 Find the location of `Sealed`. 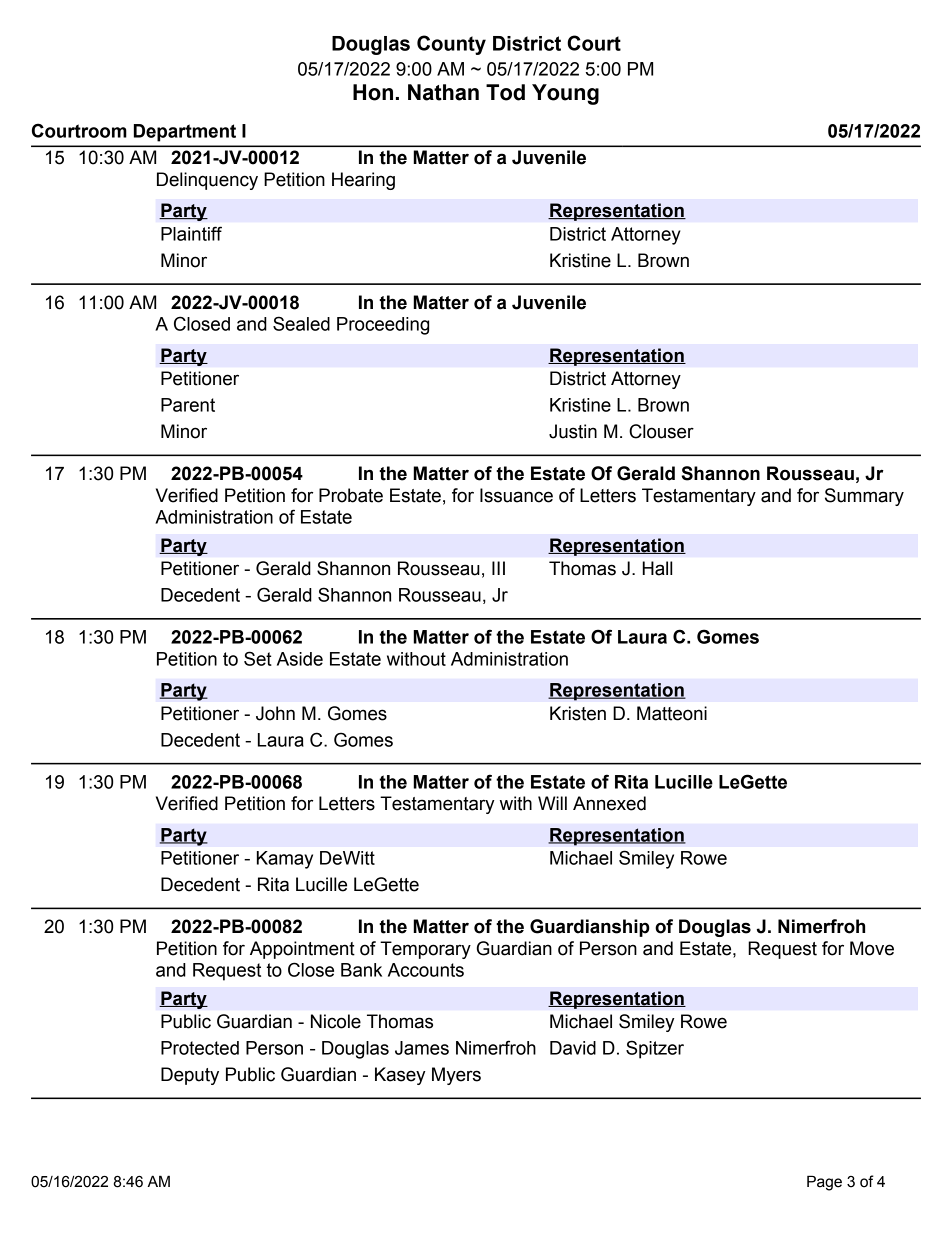

Sealed is located at coordinates (301, 323).
